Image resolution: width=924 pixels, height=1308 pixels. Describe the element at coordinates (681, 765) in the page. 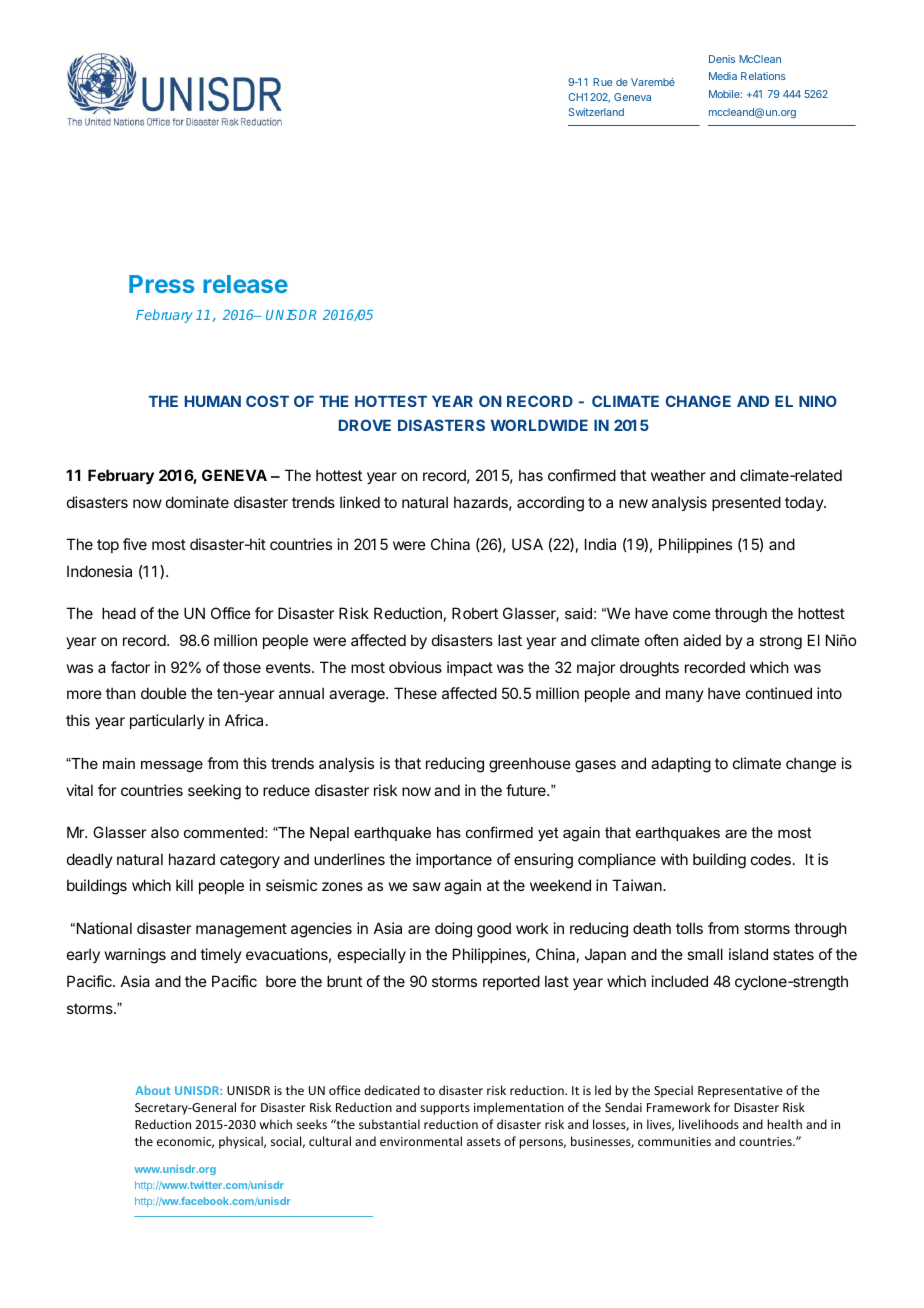

I see `adapting` at that location.
